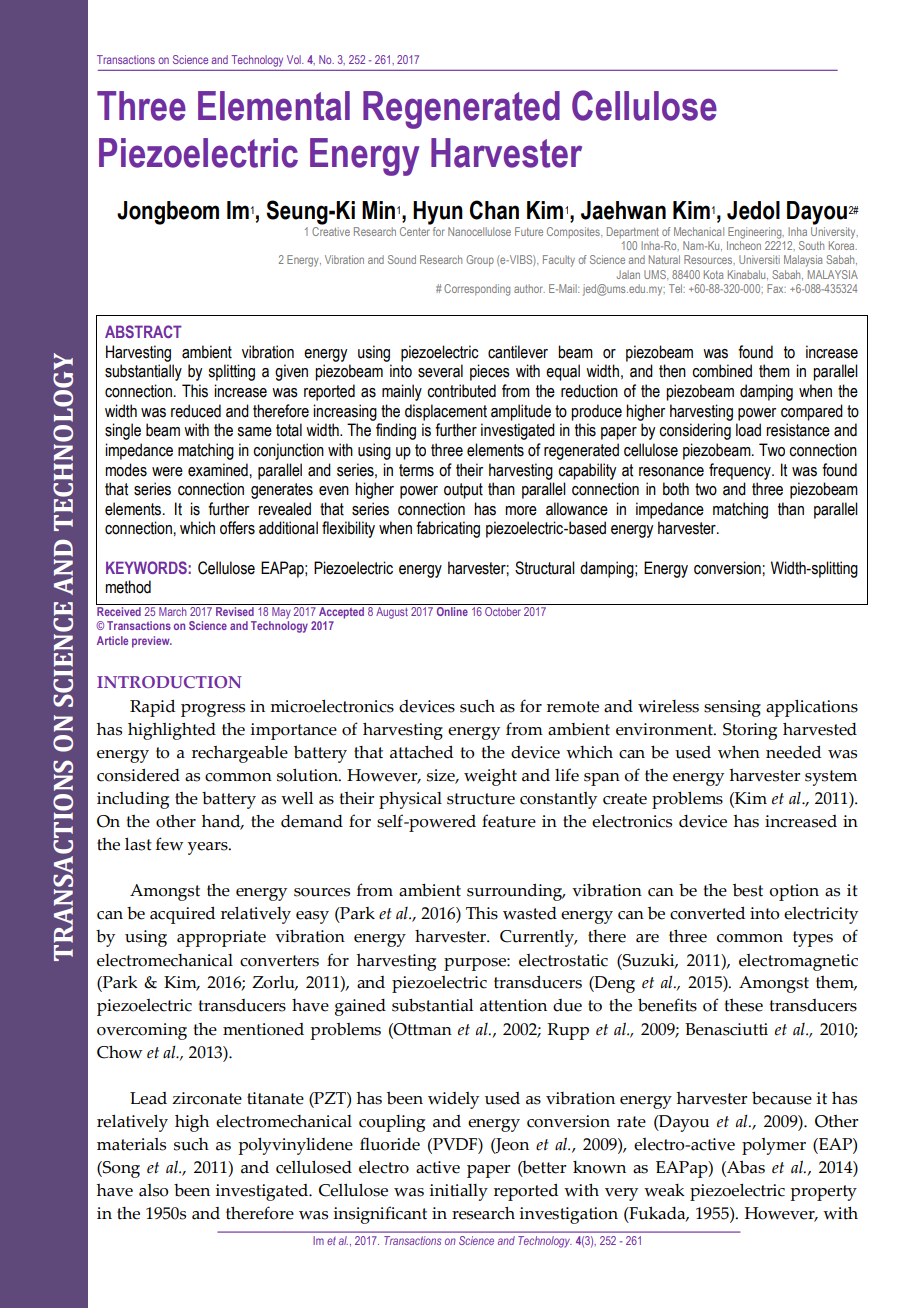  What do you see at coordinates (748, 890) in the page?
I see `best` at bounding box center [748, 890].
